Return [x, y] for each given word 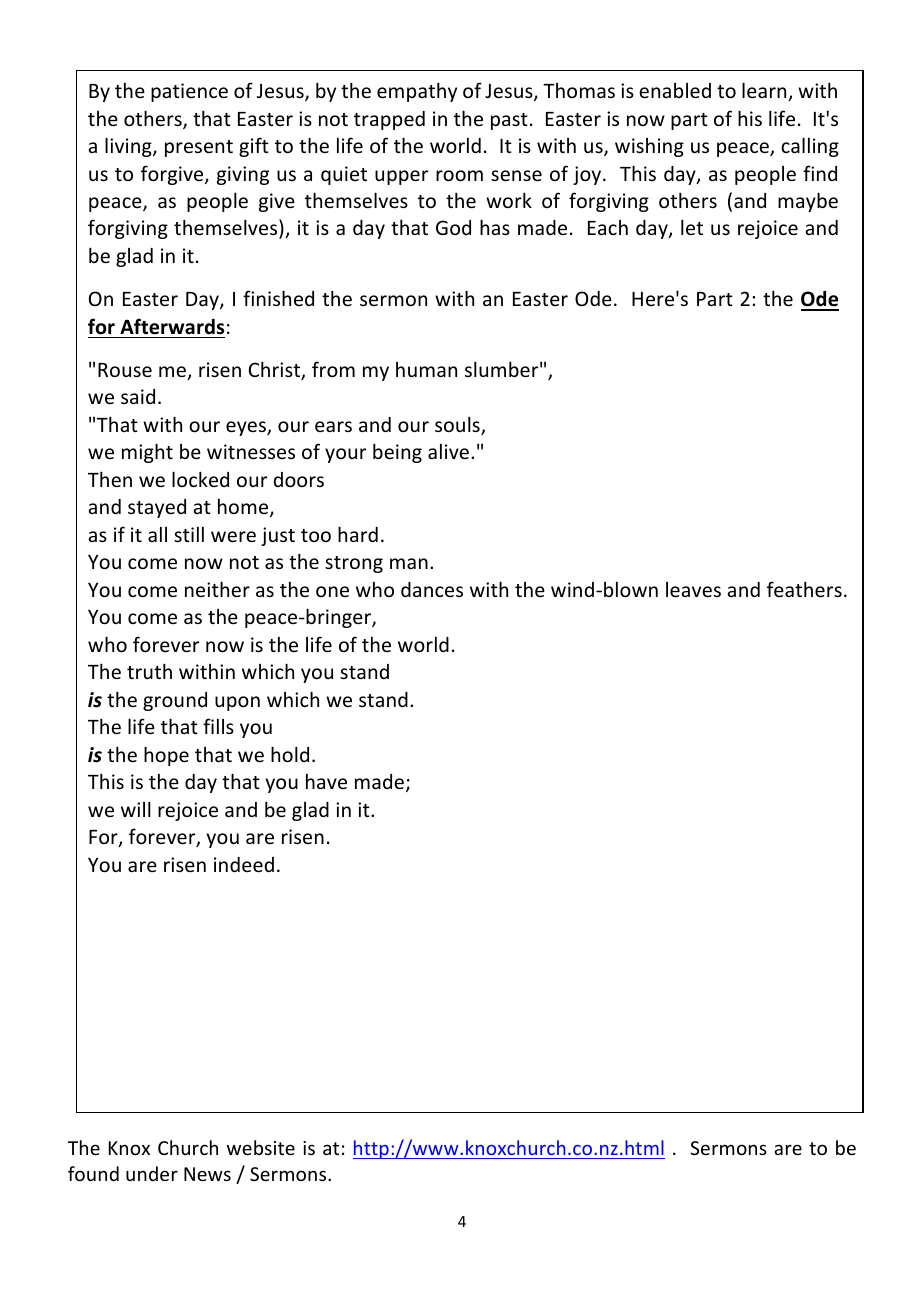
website [261, 1147]
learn [765, 91]
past [509, 121]
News [207, 1174]
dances [432, 589]
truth [149, 671]
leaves [693, 589]
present [199, 148]
